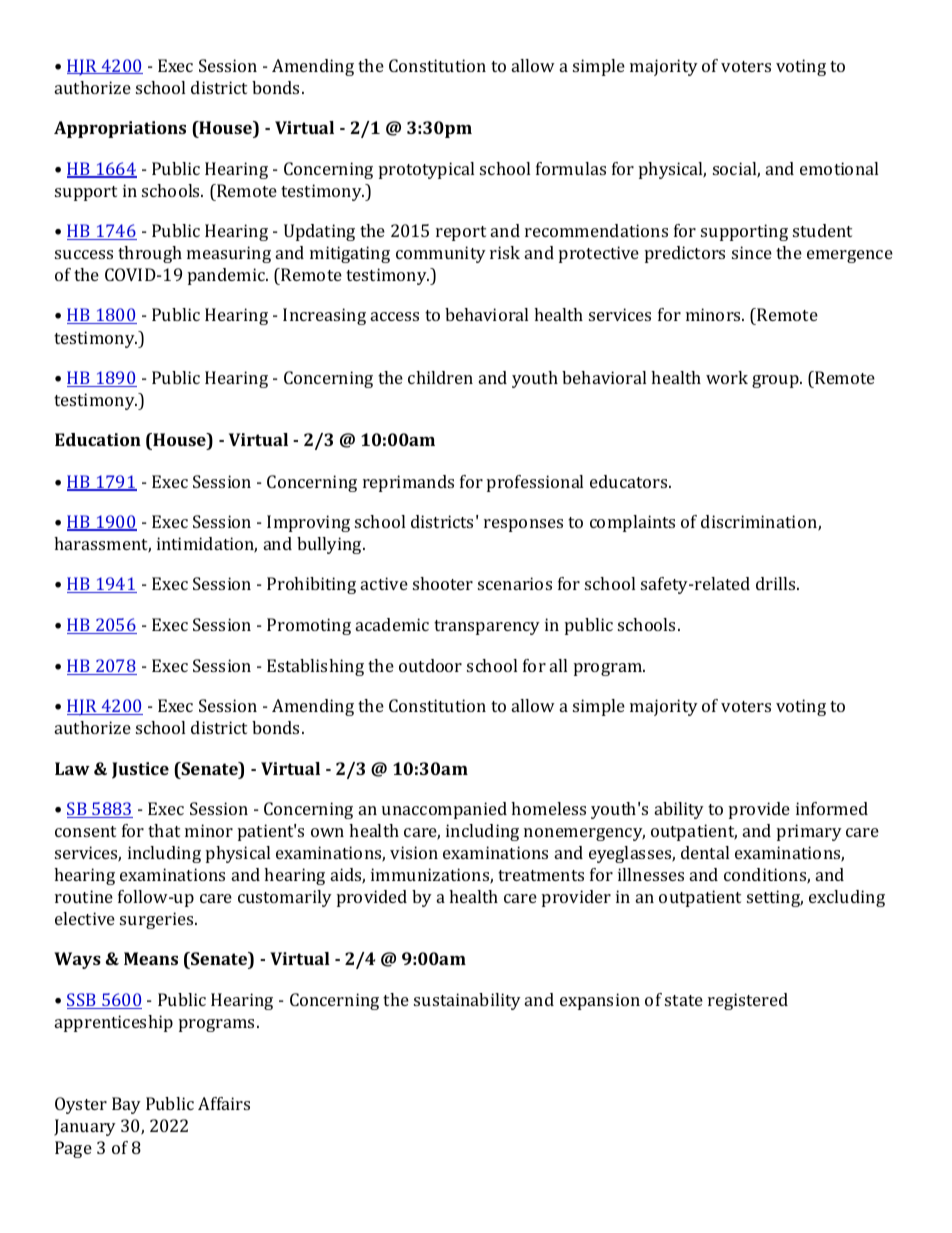 The height and width of the page is (1233, 952). Describe the element at coordinates (158, 920) in the page. I see `surgeries` at that location.
